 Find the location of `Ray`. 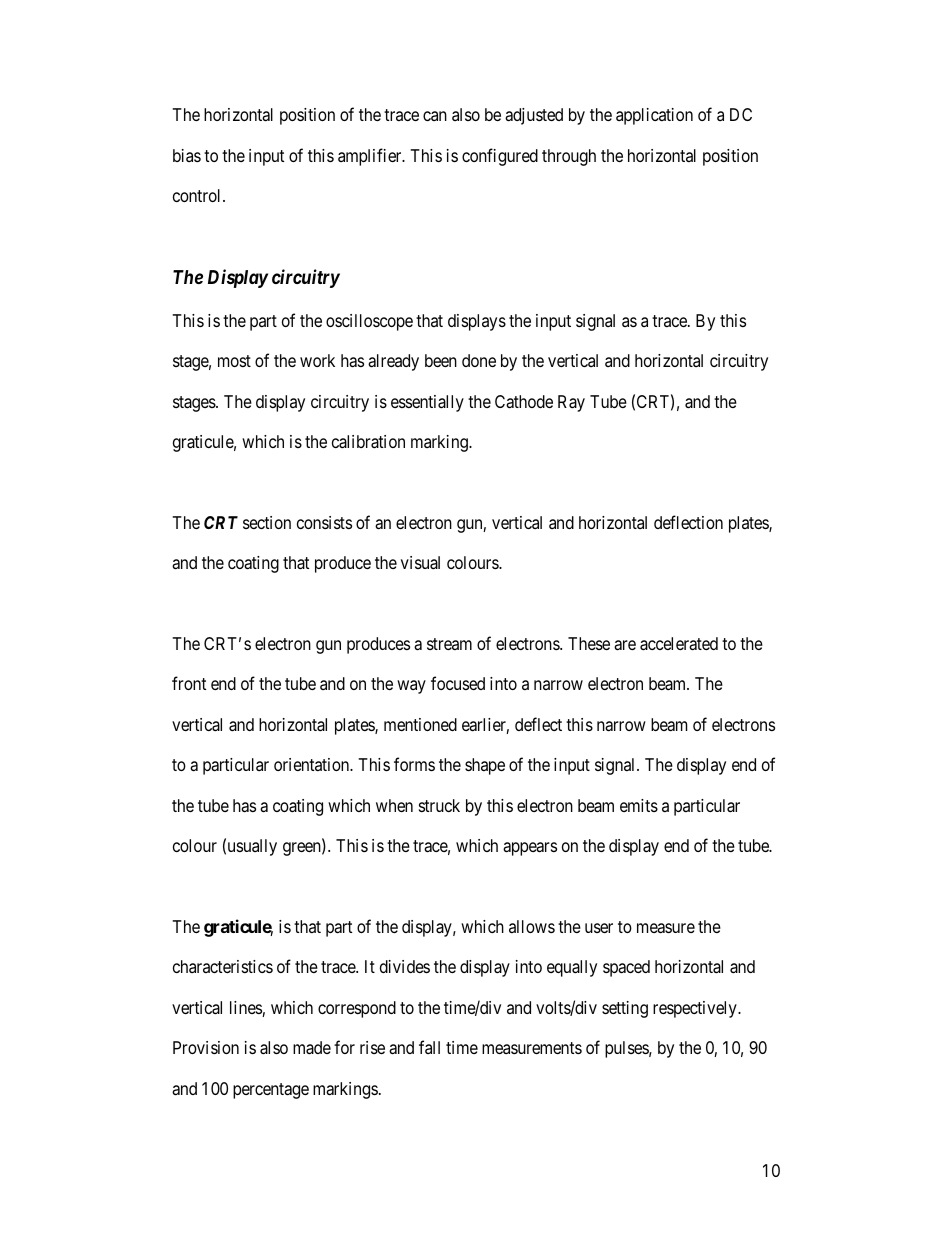

Ray is located at coordinates (571, 403).
